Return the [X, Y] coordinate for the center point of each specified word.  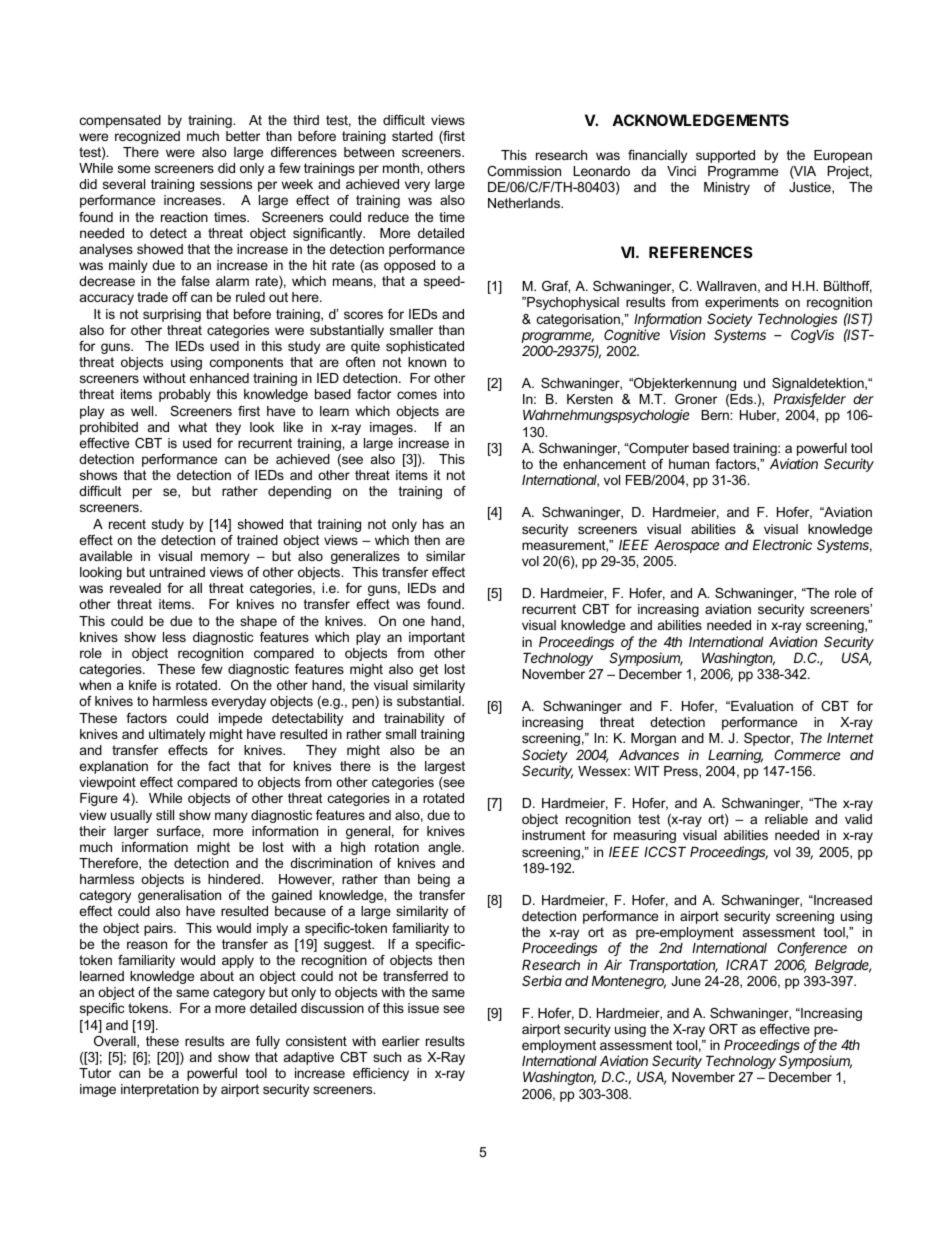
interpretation [160, 1090]
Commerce [807, 754]
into [454, 394]
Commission [524, 171]
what [192, 427]
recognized [147, 137]
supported [725, 156]
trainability [414, 719]
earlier [401, 1041]
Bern [716, 415]
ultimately [177, 735]
